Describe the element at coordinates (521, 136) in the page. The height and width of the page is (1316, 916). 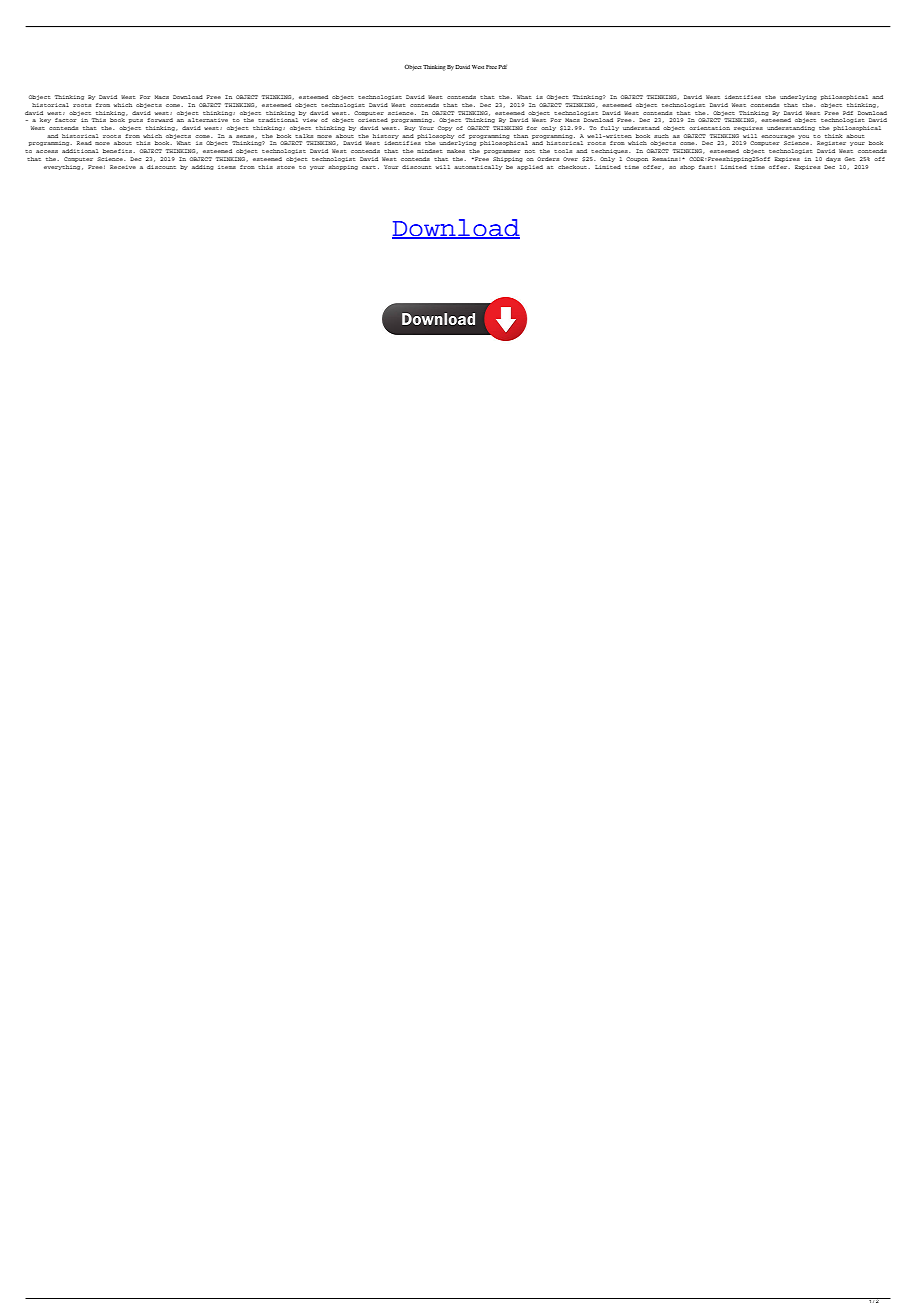
I see `than` at that location.
